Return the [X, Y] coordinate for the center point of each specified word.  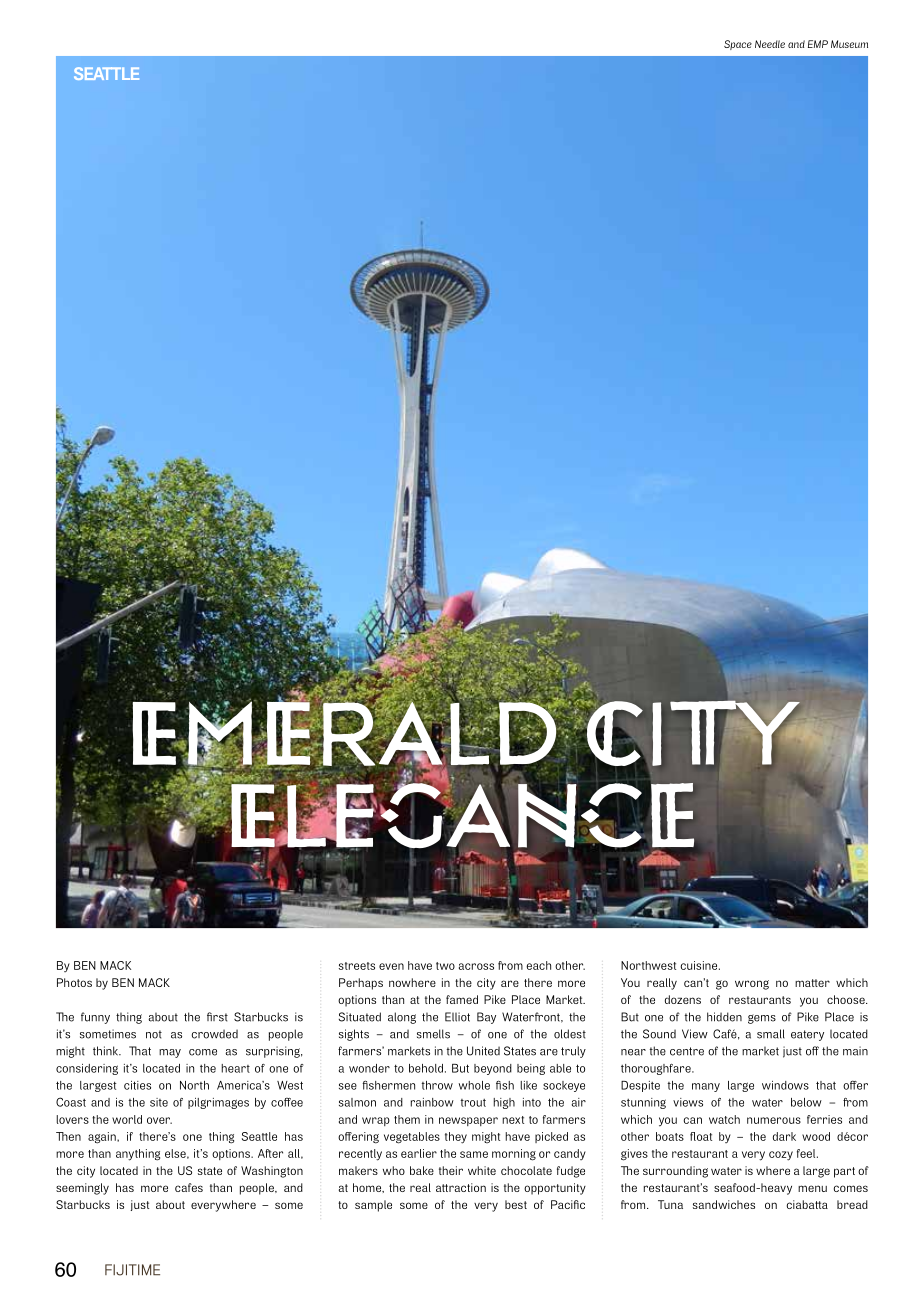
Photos [74, 982]
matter [812, 983]
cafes [189, 1187]
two [445, 966]
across [476, 966]
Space [738, 45]
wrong [752, 985]
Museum [849, 44]
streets [357, 966]
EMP [818, 44]
